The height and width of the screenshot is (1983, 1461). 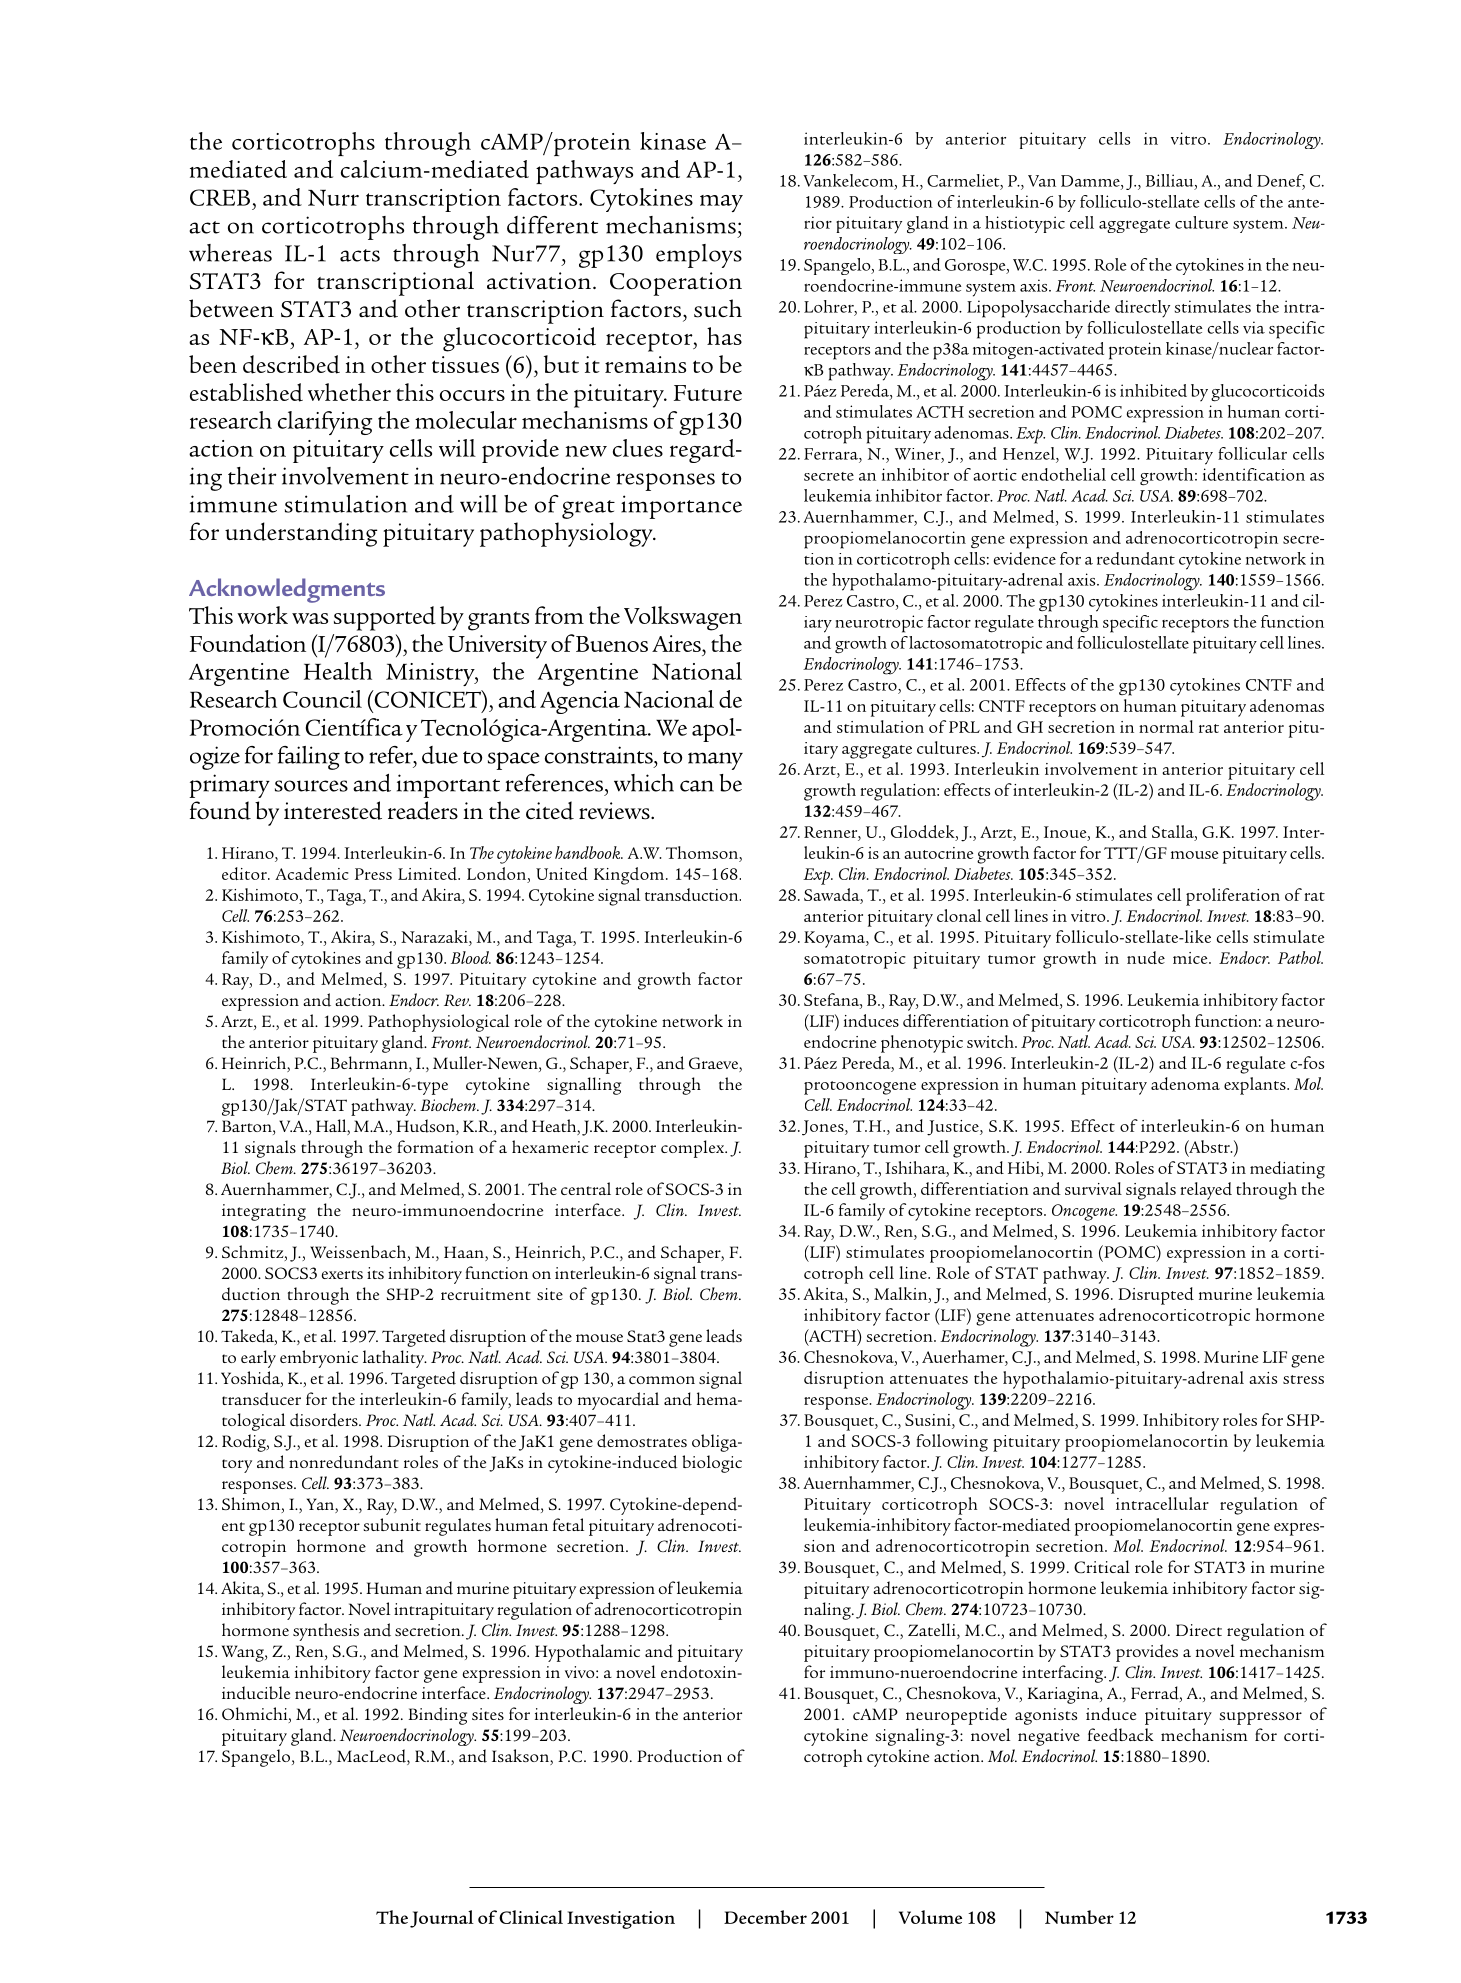 What do you see at coordinates (662, 1380) in the screenshot?
I see `common` at bounding box center [662, 1380].
